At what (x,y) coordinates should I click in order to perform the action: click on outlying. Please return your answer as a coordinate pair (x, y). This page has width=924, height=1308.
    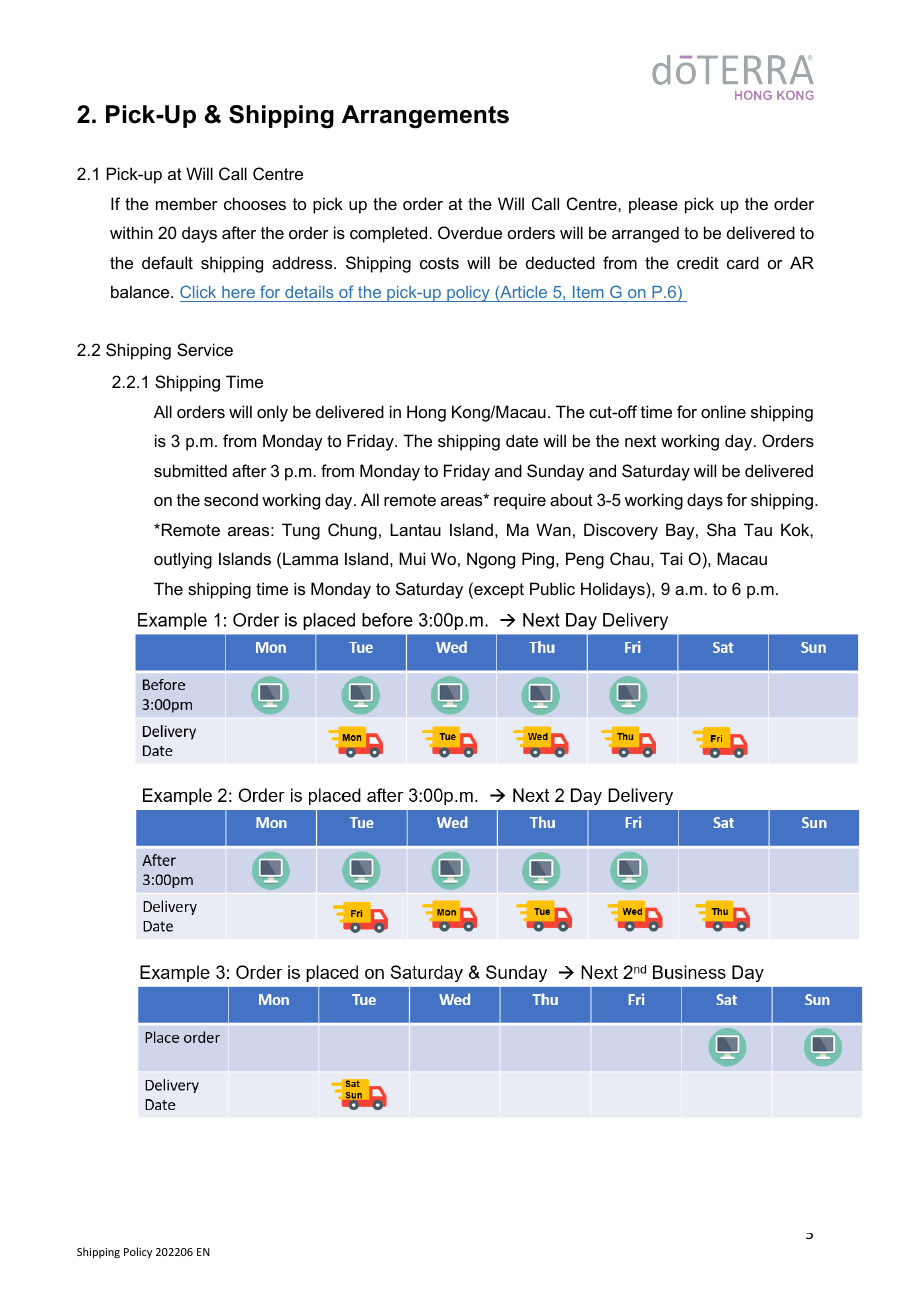
    Looking at the image, I should click on (183, 560).
